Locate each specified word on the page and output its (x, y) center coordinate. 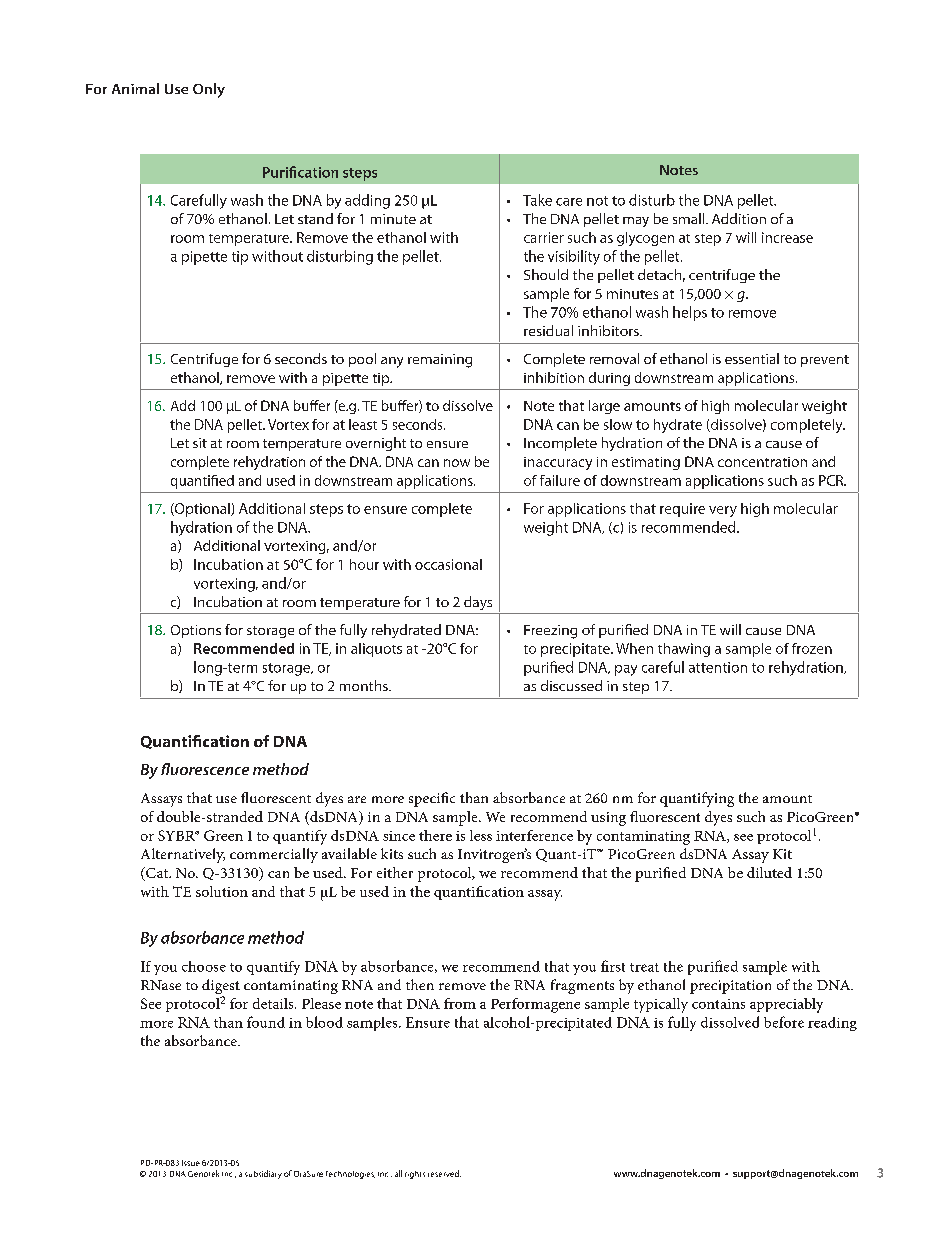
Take (537, 200)
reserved (444, 1173)
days (478, 603)
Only (209, 90)
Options (196, 631)
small (690, 218)
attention (718, 667)
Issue (191, 1163)
